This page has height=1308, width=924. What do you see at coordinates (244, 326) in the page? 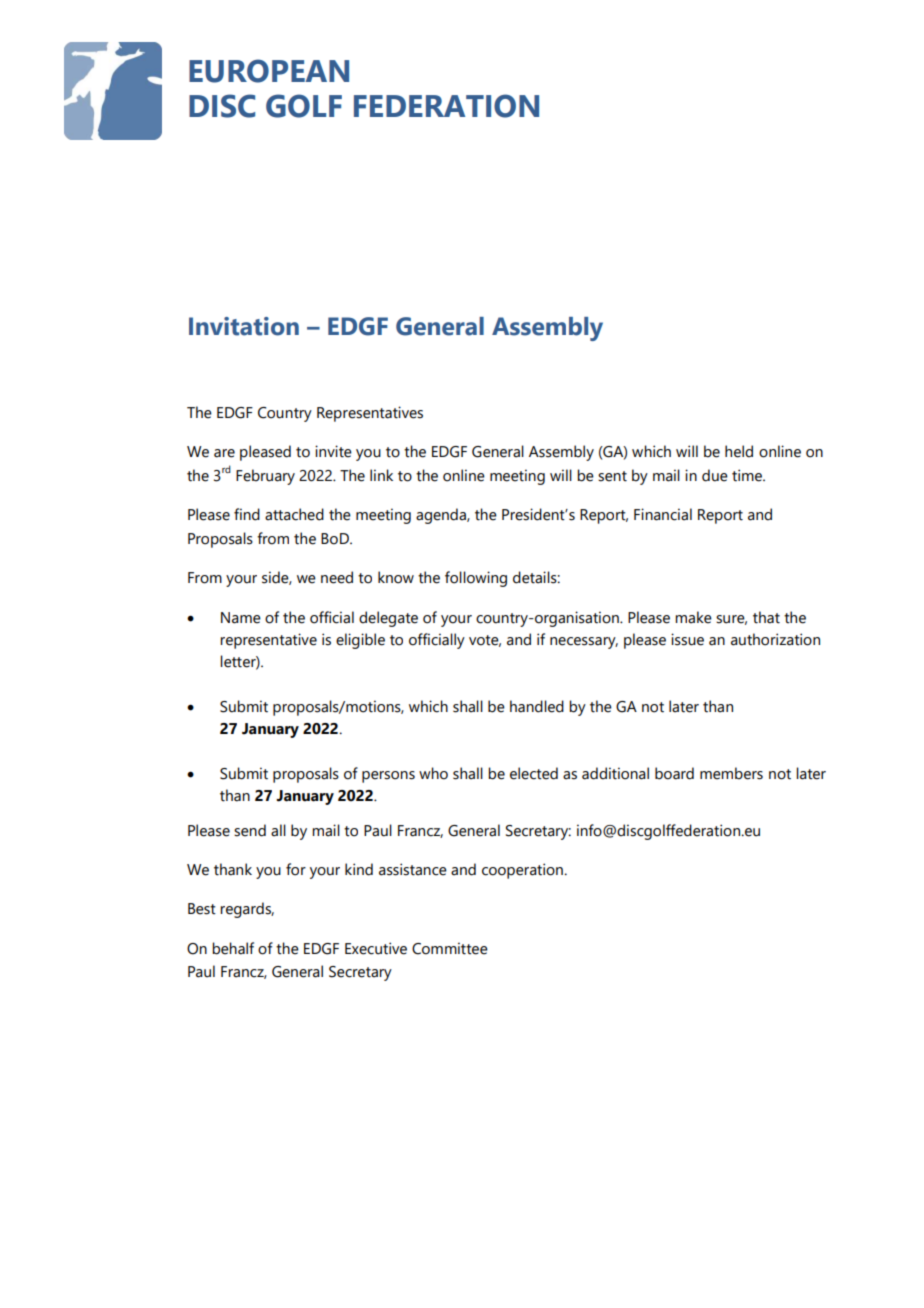
I see `Invitation` at bounding box center [244, 326].
